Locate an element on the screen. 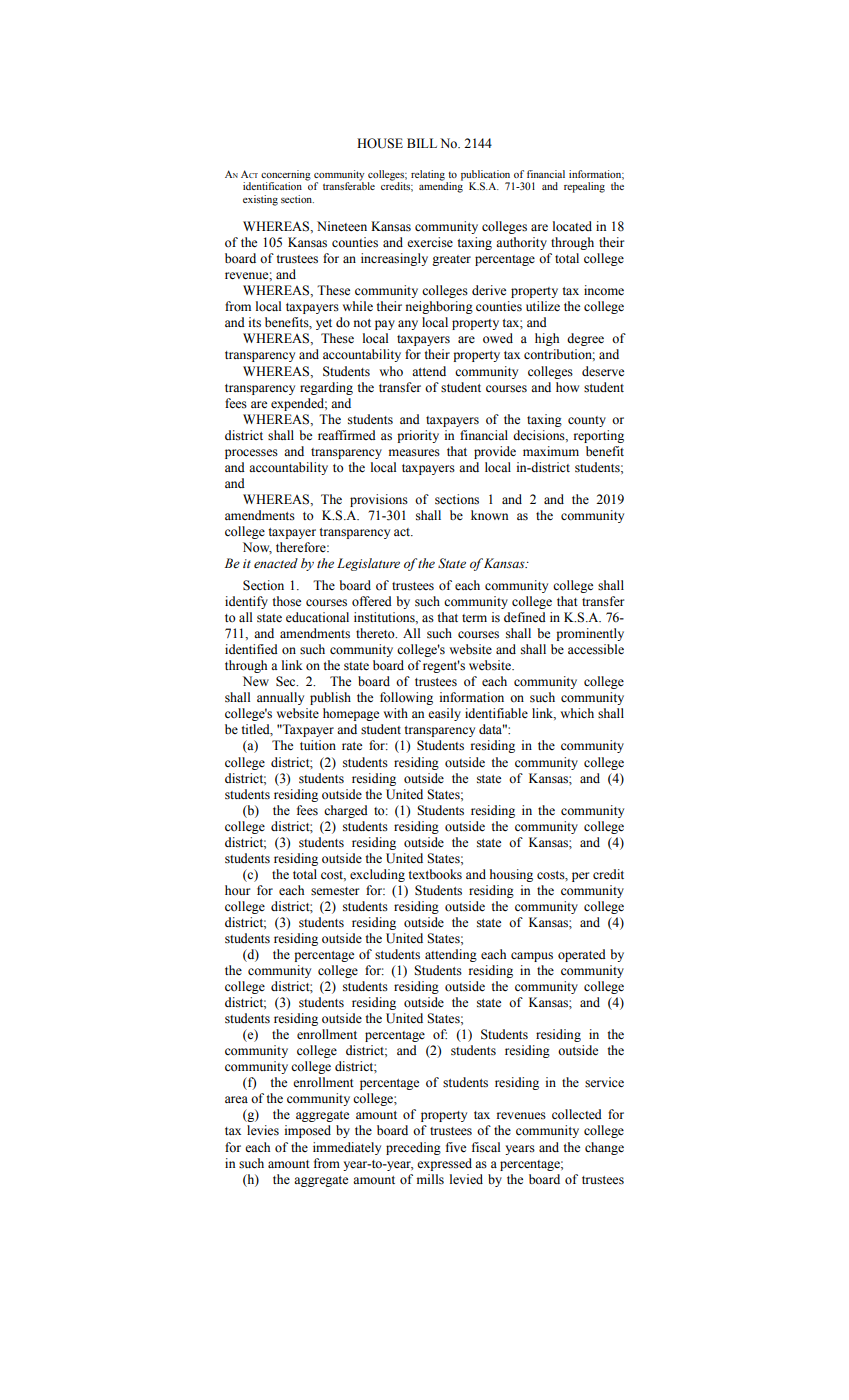 The image size is (849, 1400). preceding is located at coordinates (413, 1148).
